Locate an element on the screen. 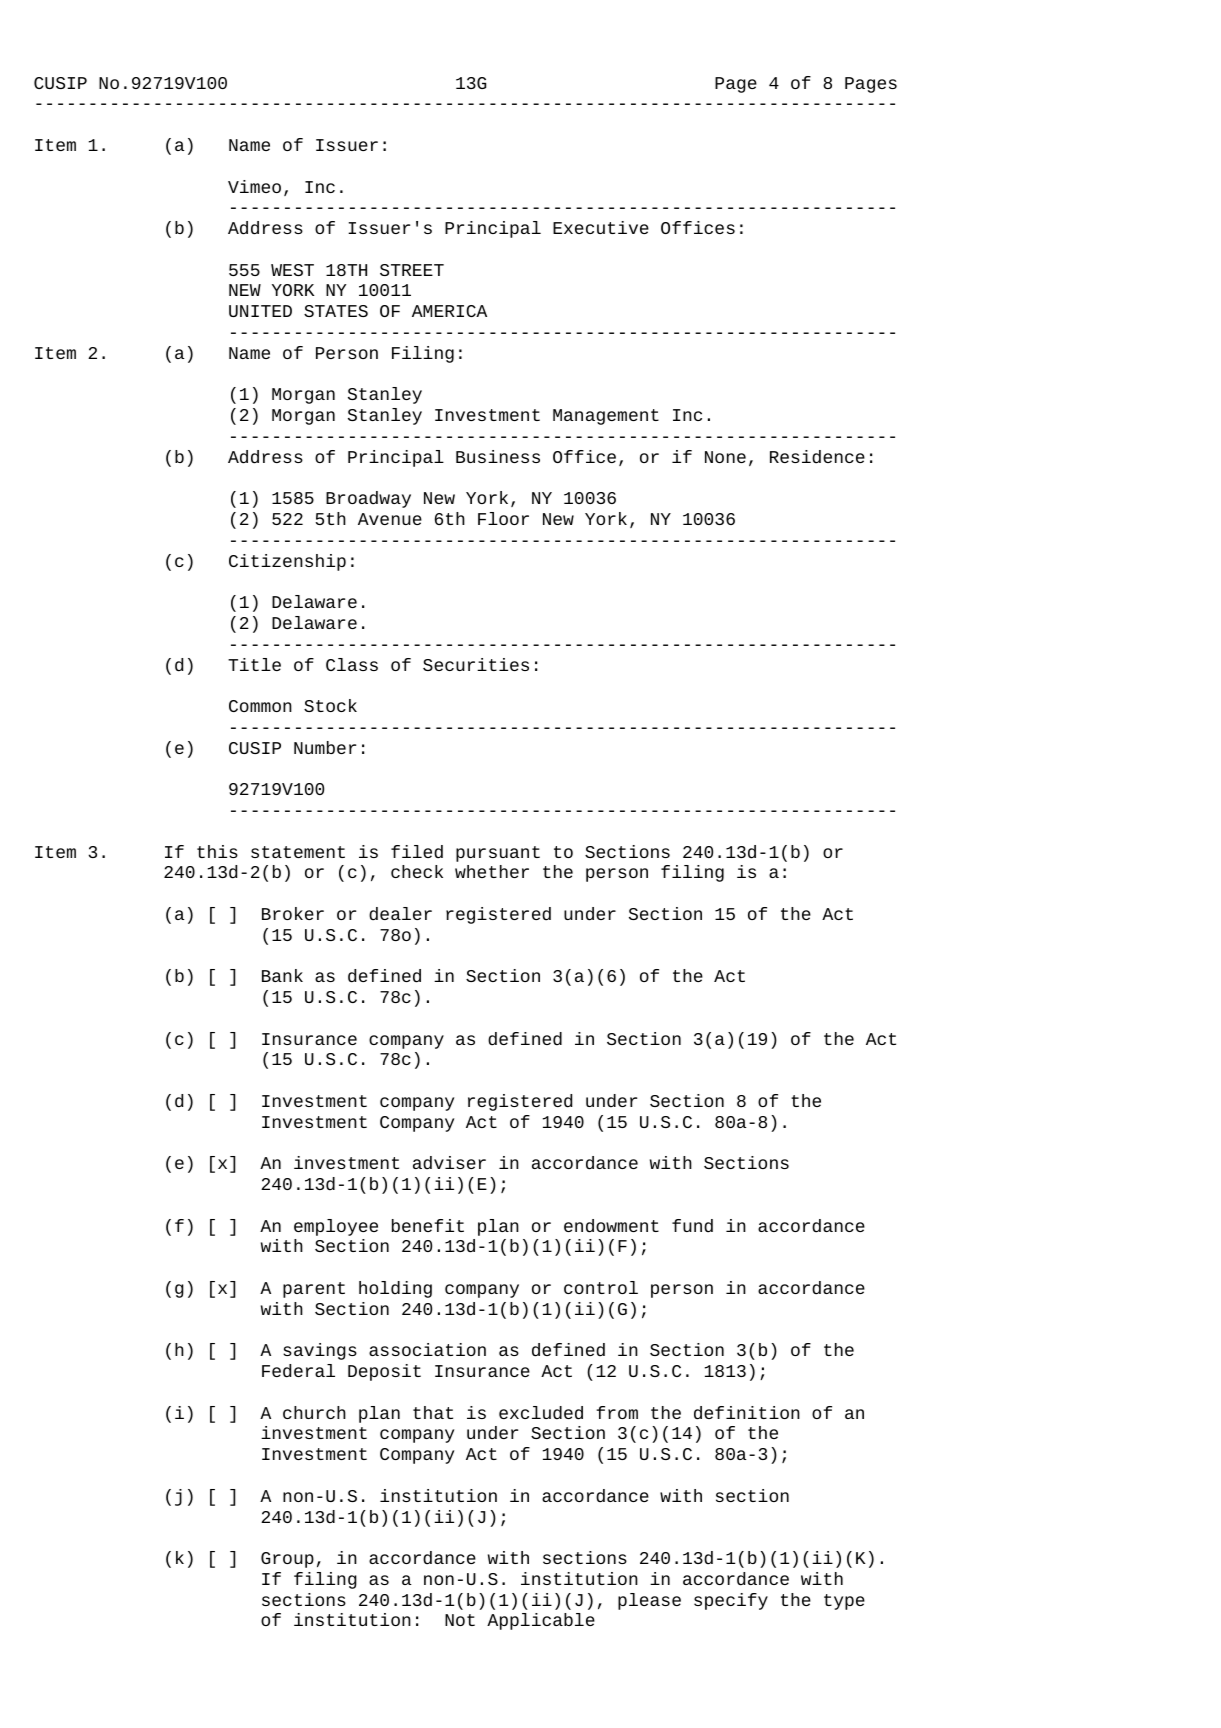 The image size is (1221, 1728). None is located at coordinates (725, 457).
